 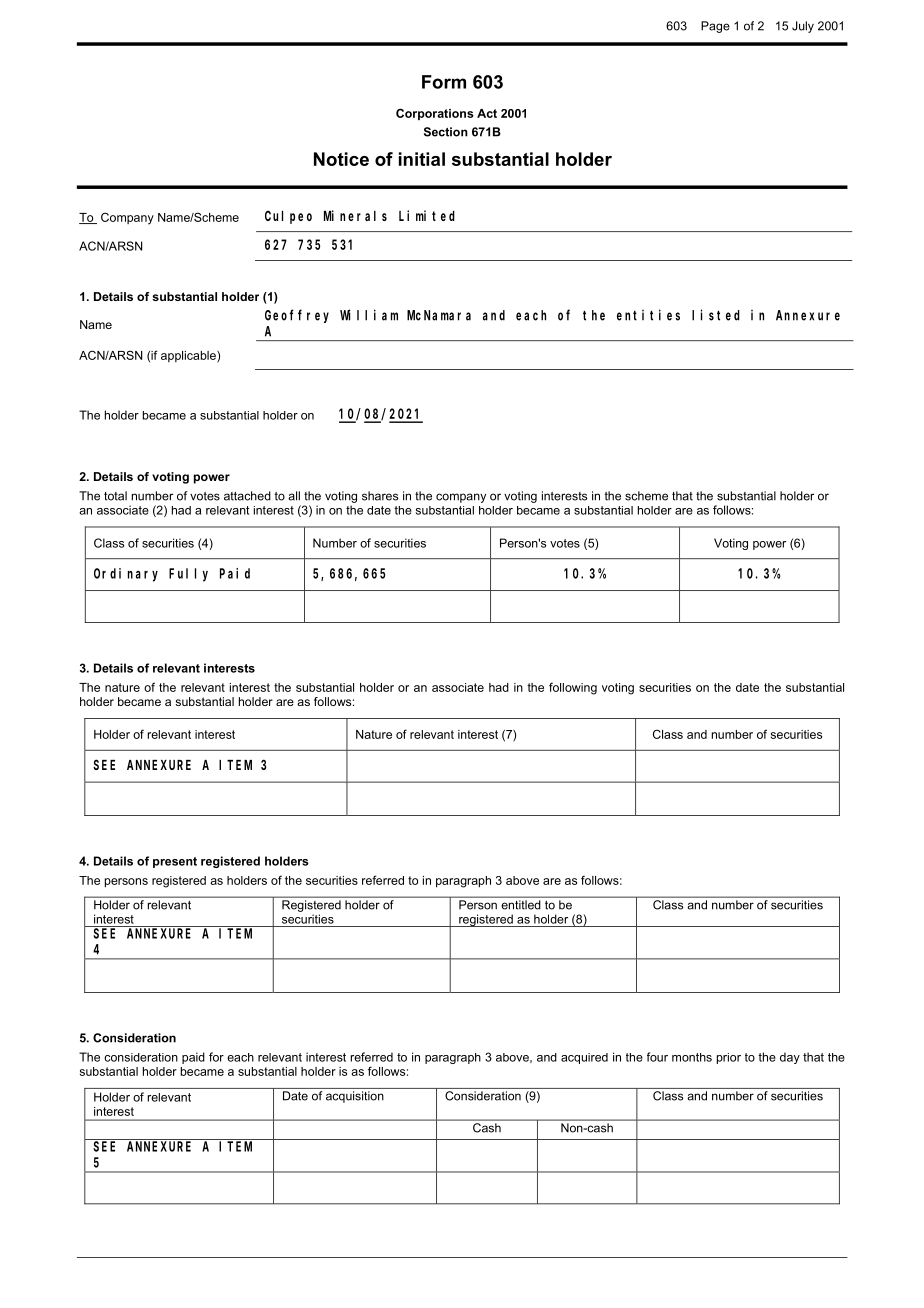 I want to click on Notice, so click(x=341, y=159).
